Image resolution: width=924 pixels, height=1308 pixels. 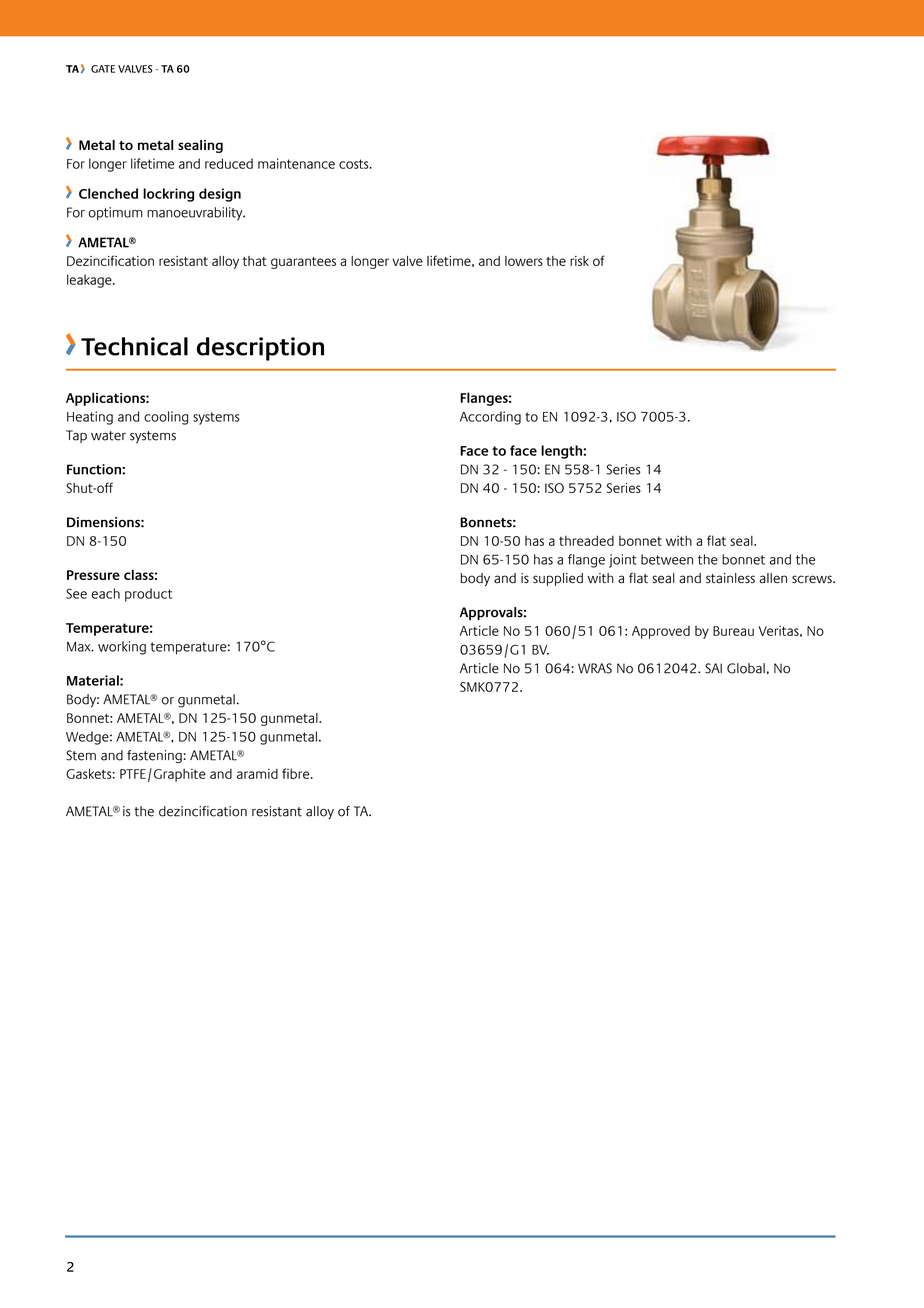 What do you see at coordinates (713, 668) in the screenshot?
I see `SAI` at bounding box center [713, 668].
